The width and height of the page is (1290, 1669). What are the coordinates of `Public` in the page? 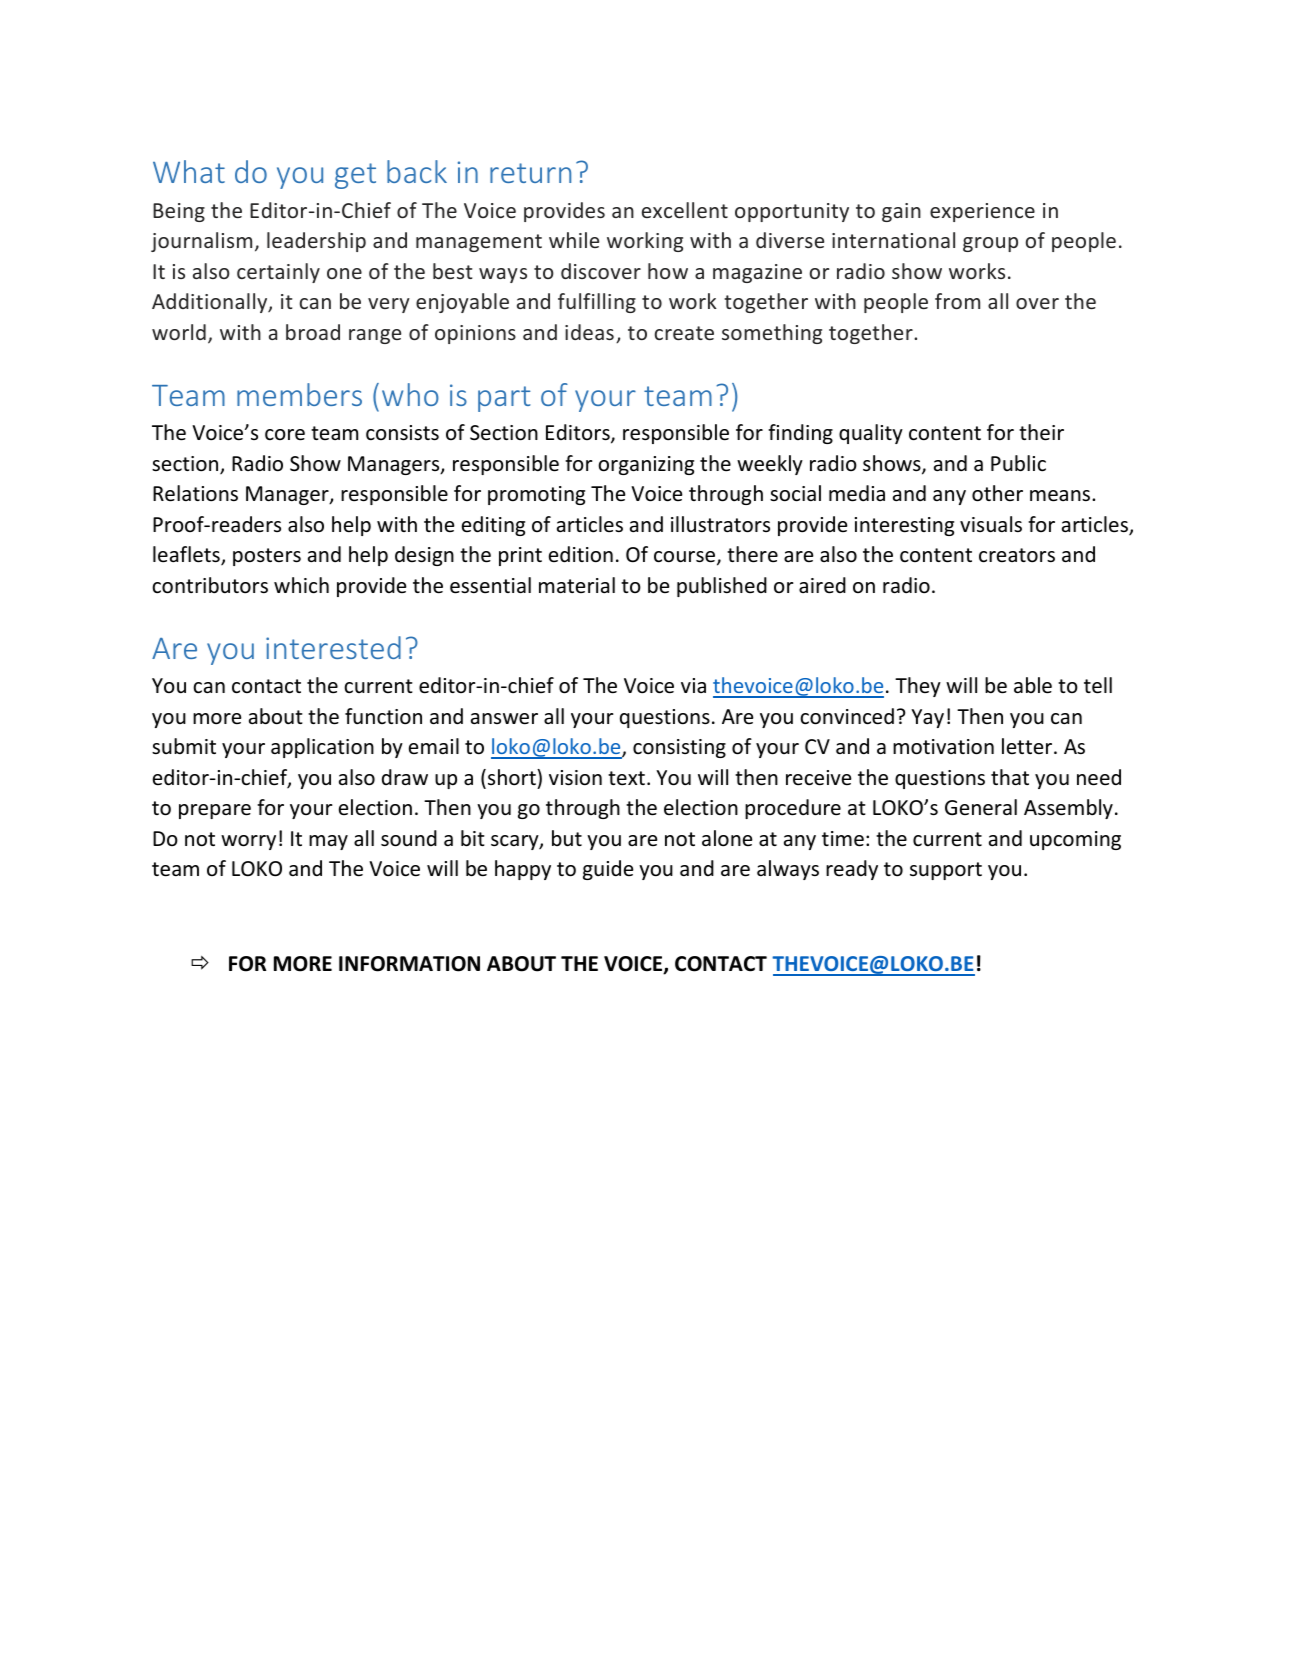 It's located at (1018, 463).
